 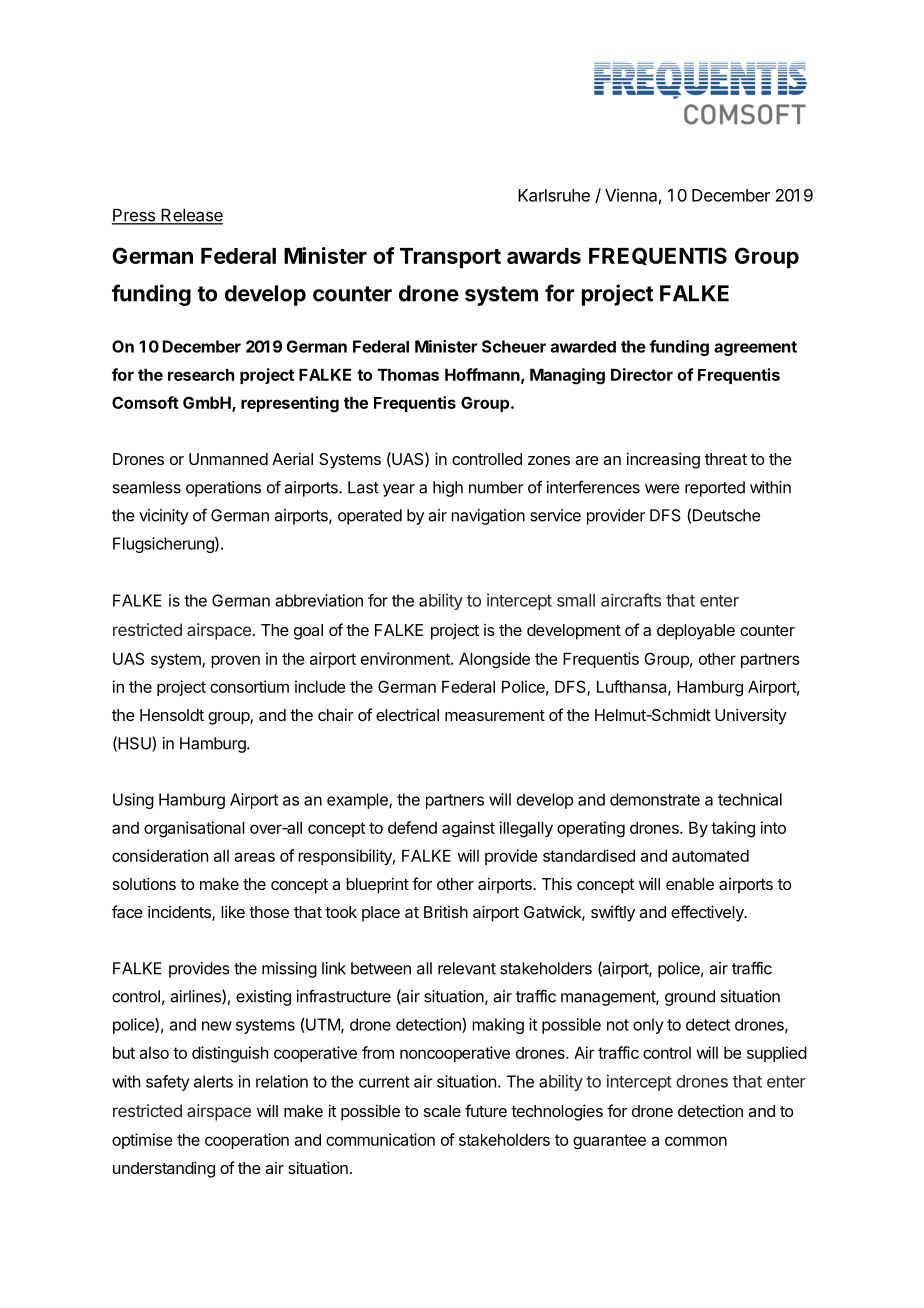 What do you see at coordinates (442, 1111) in the page?
I see `scale` at bounding box center [442, 1111].
